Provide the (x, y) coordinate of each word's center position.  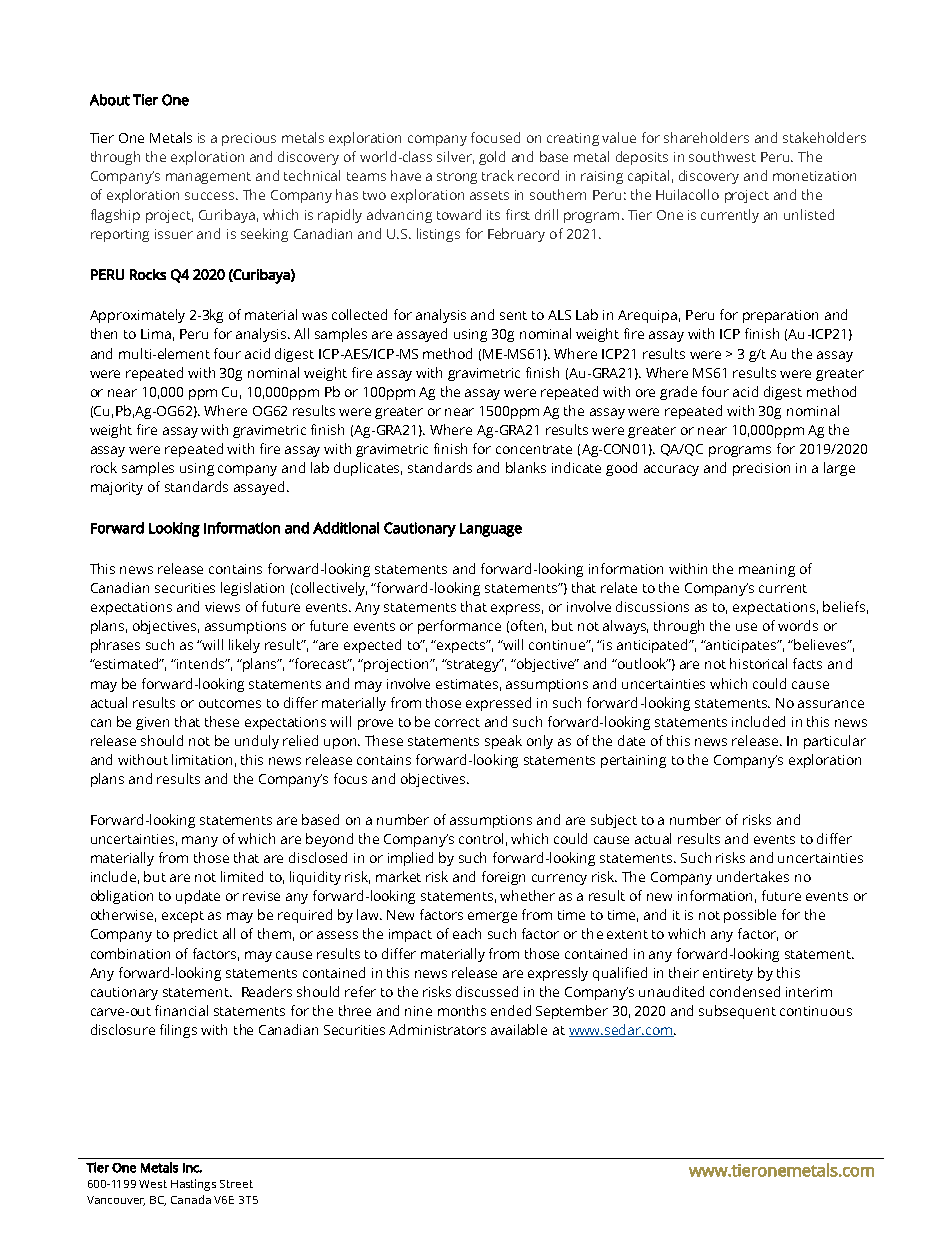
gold (492, 158)
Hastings (193, 1185)
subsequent (737, 1012)
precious (249, 139)
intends (202, 663)
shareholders (706, 137)
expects (461, 646)
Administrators (437, 1029)
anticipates (742, 646)
